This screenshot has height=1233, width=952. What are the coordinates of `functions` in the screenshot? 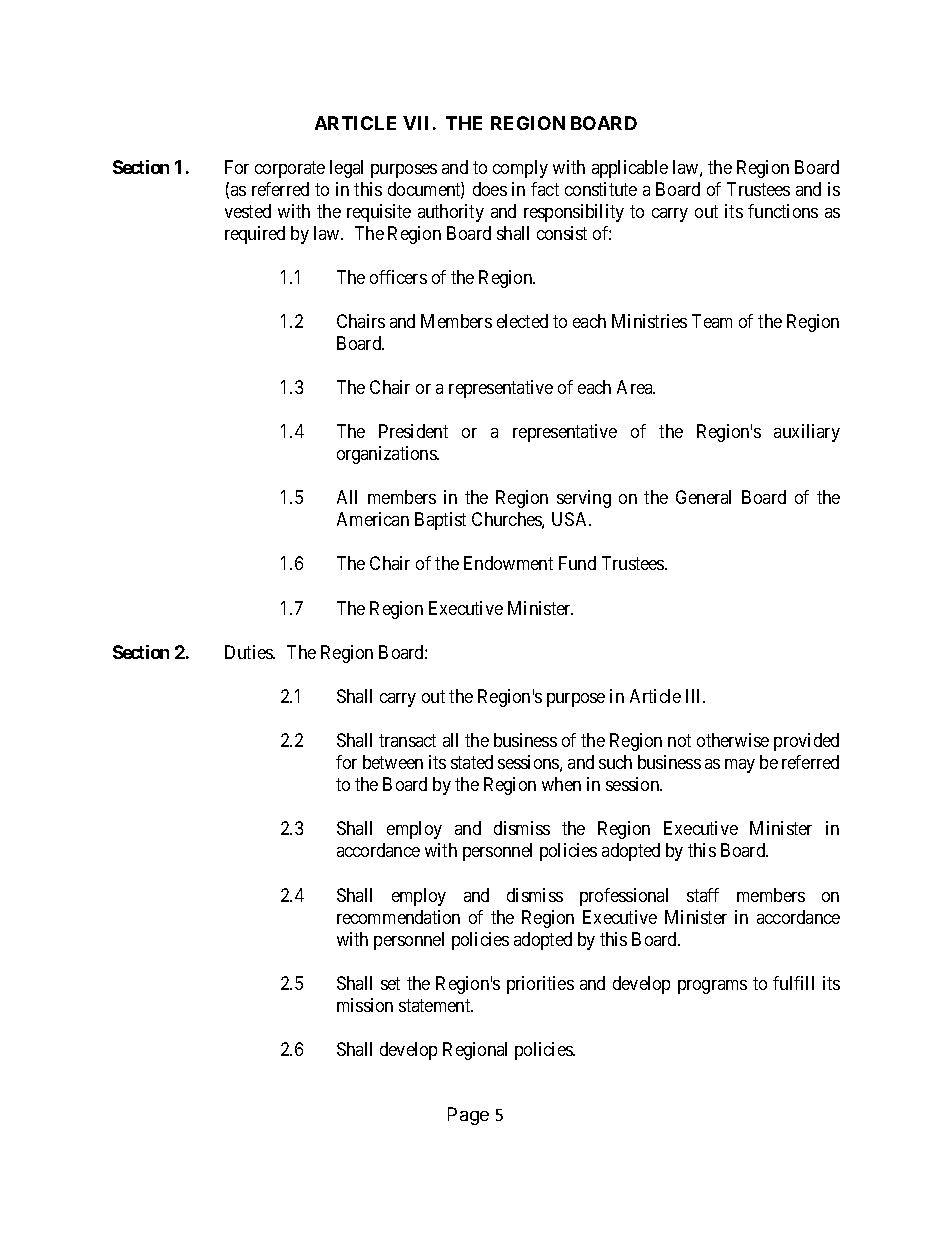 It's located at (783, 211).
